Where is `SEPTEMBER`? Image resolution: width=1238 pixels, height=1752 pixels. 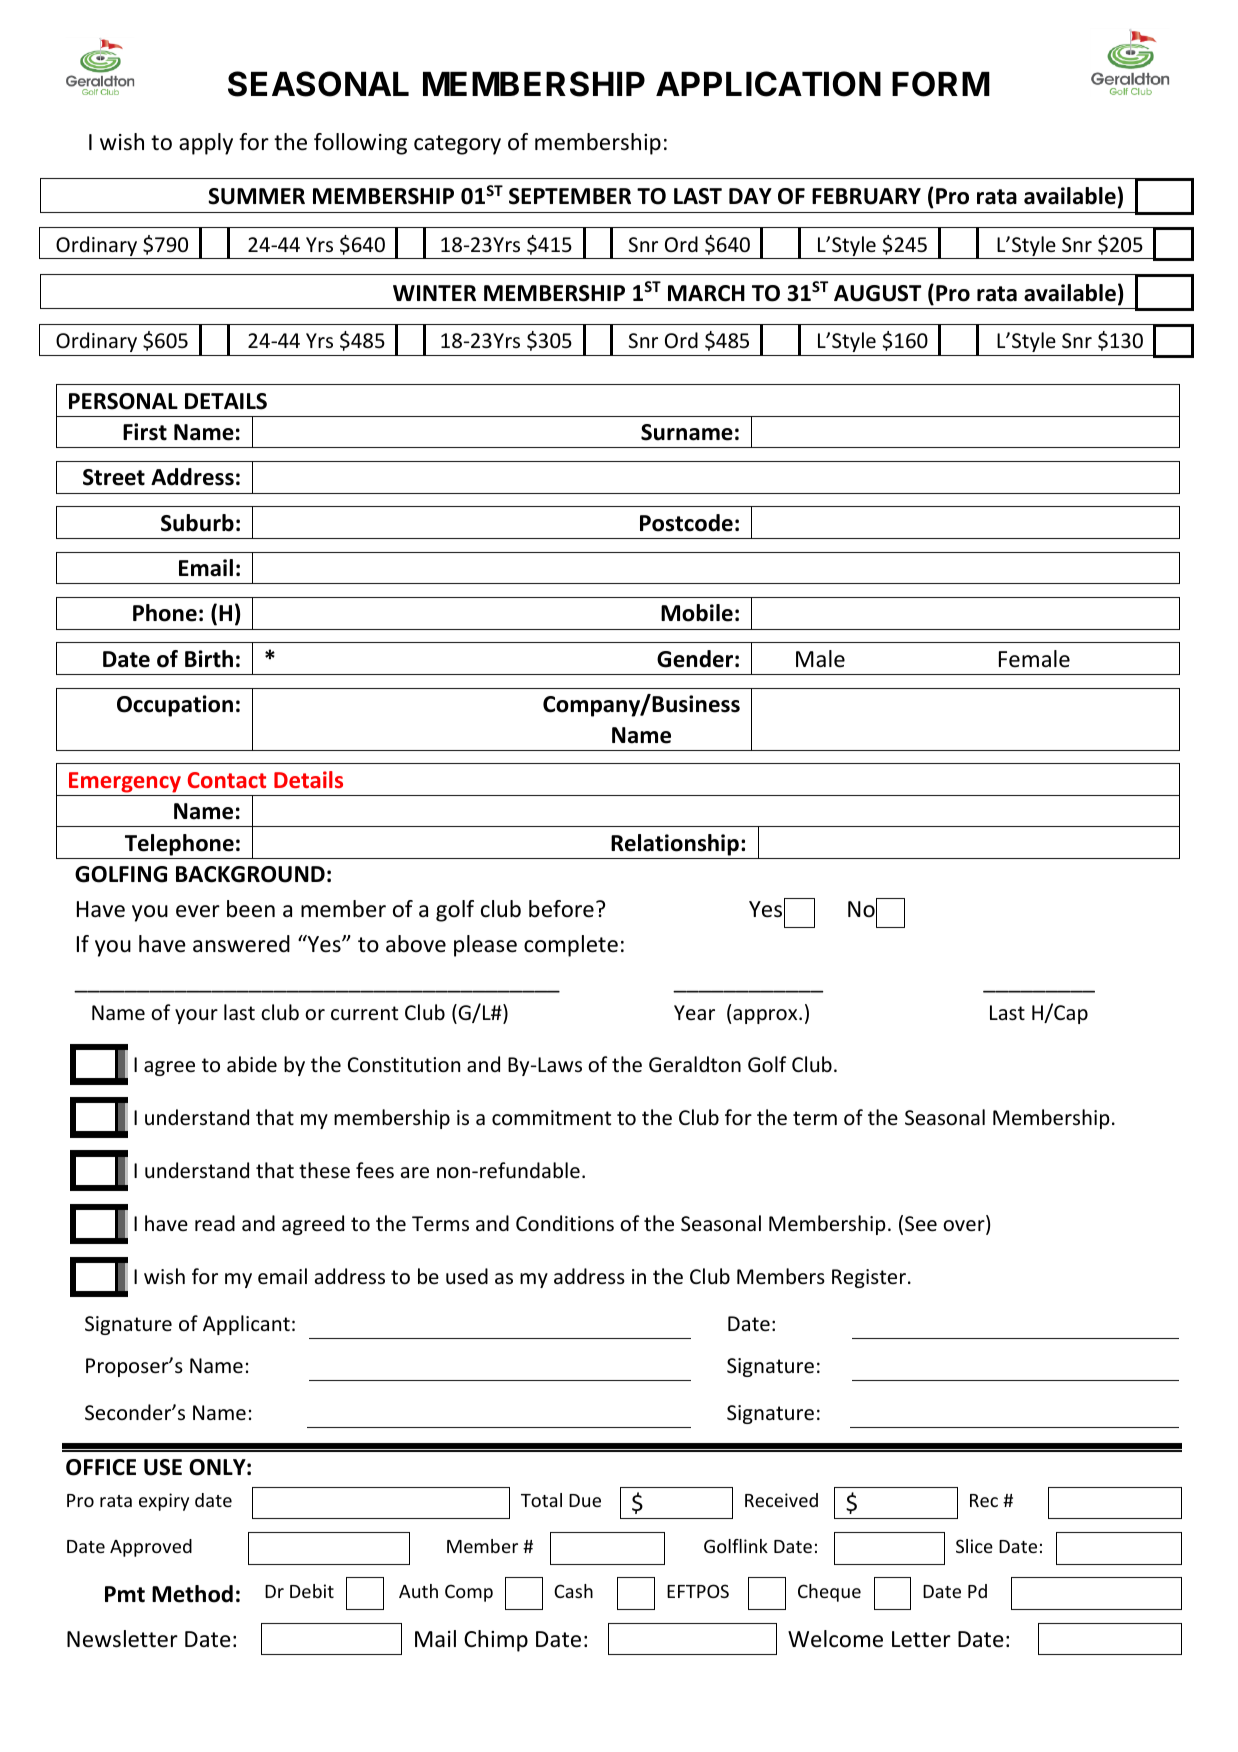 SEPTEMBER is located at coordinates (570, 196).
